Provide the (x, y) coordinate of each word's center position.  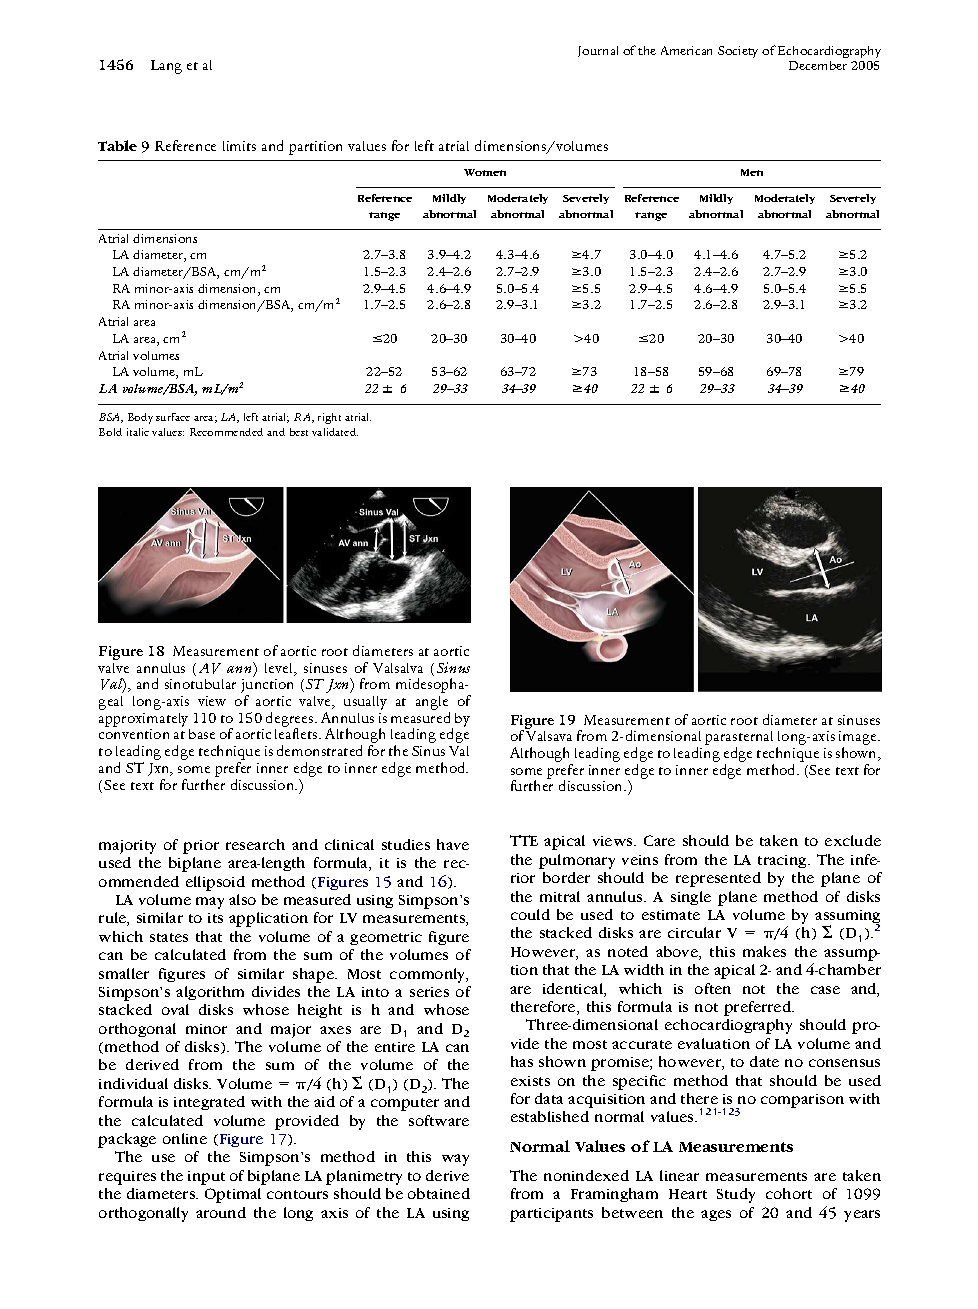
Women (485, 172)
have (453, 844)
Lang (166, 67)
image (859, 739)
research (255, 844)
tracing (783, 861)
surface (173, 417)
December (818, 65)
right (329, 418)
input (206, 1178)
